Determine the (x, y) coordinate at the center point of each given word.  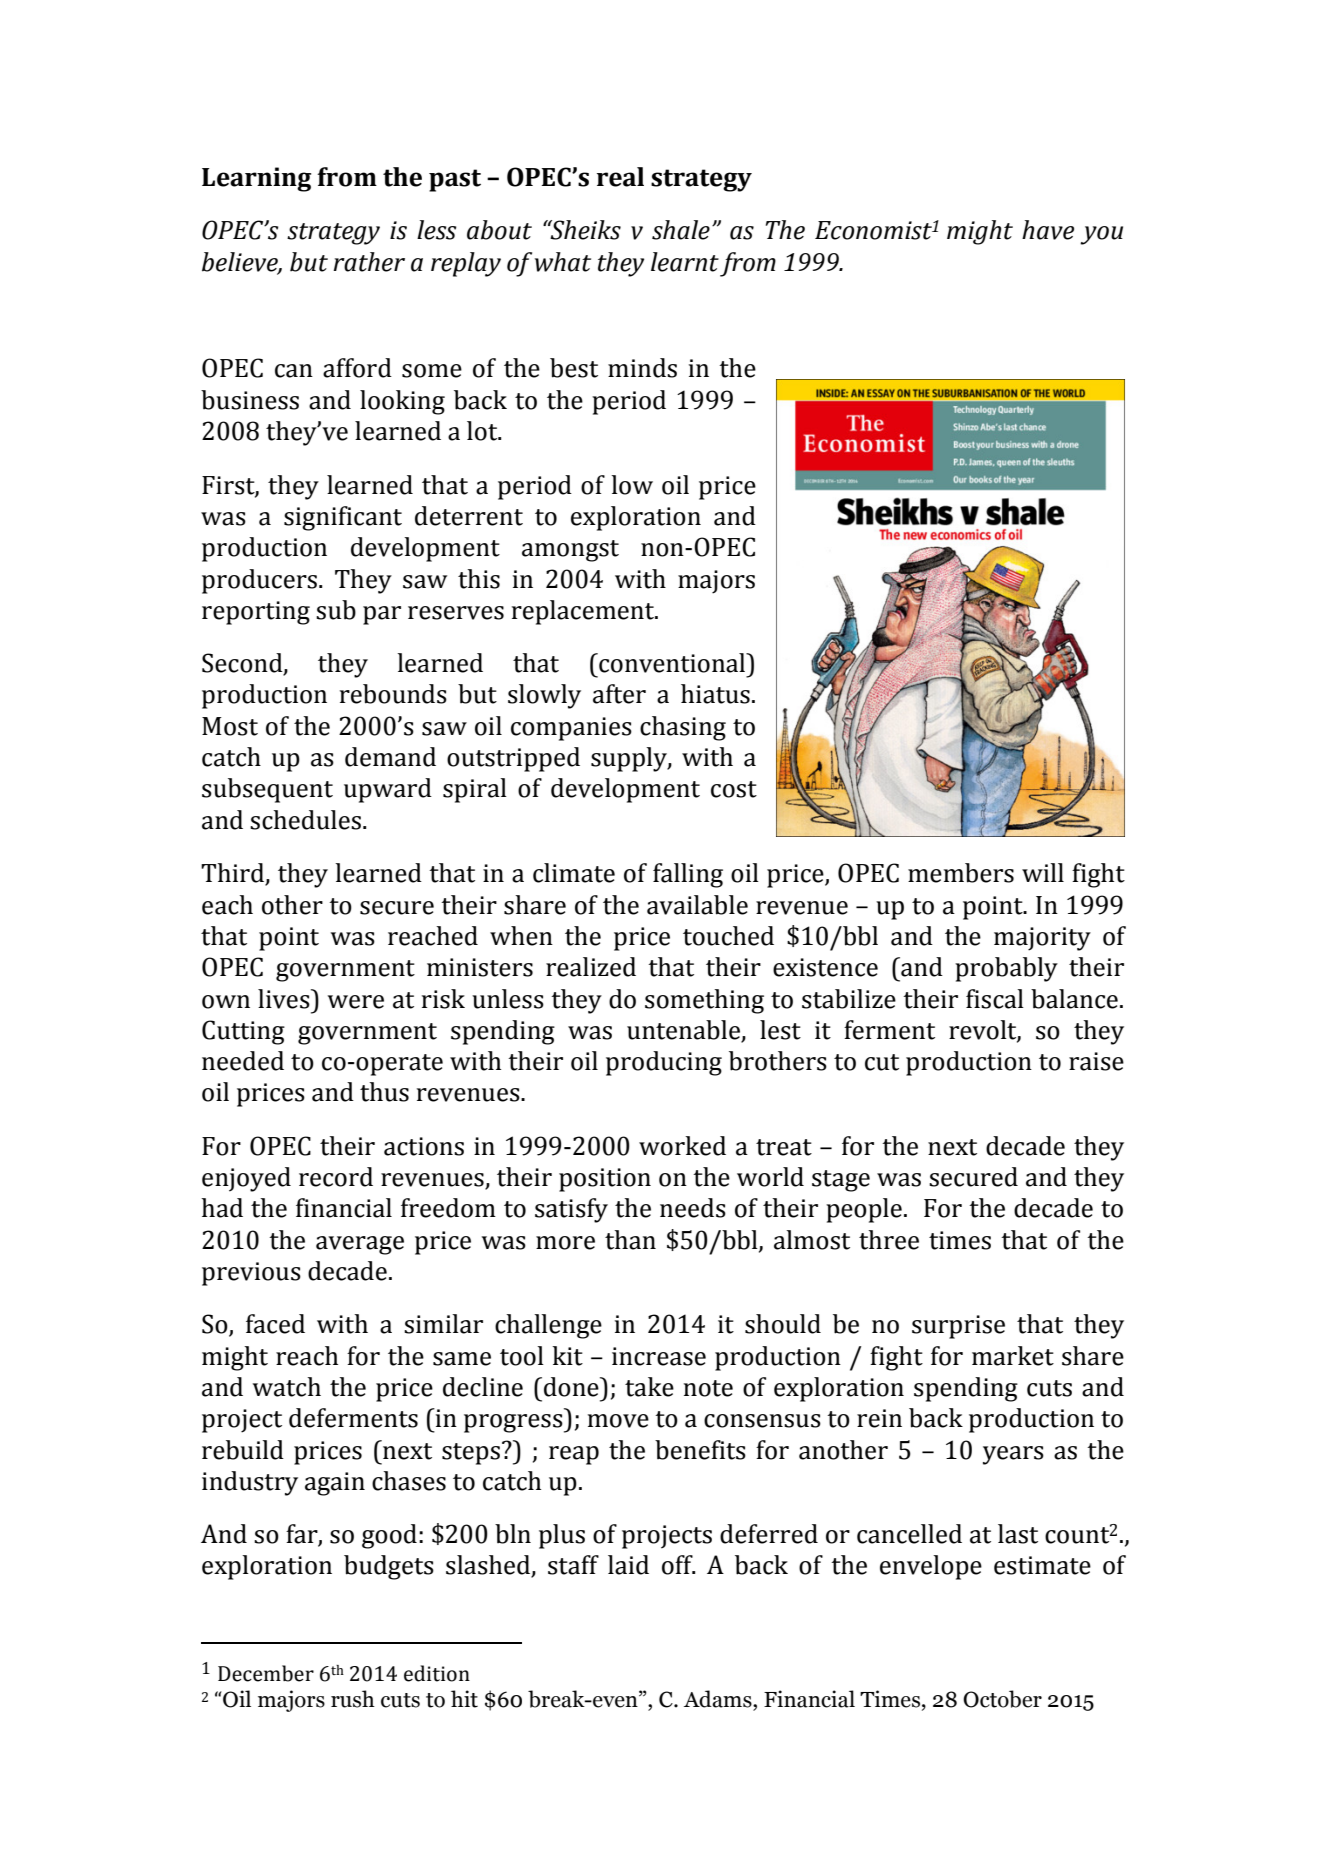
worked (682, 1146)
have (1048, 230)
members (961, 873)
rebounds (393, 694)
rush (353, 1699)
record (336, 1177)
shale (681, 230)
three (889, 1240)
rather (369, 262)
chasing (683, 728)
